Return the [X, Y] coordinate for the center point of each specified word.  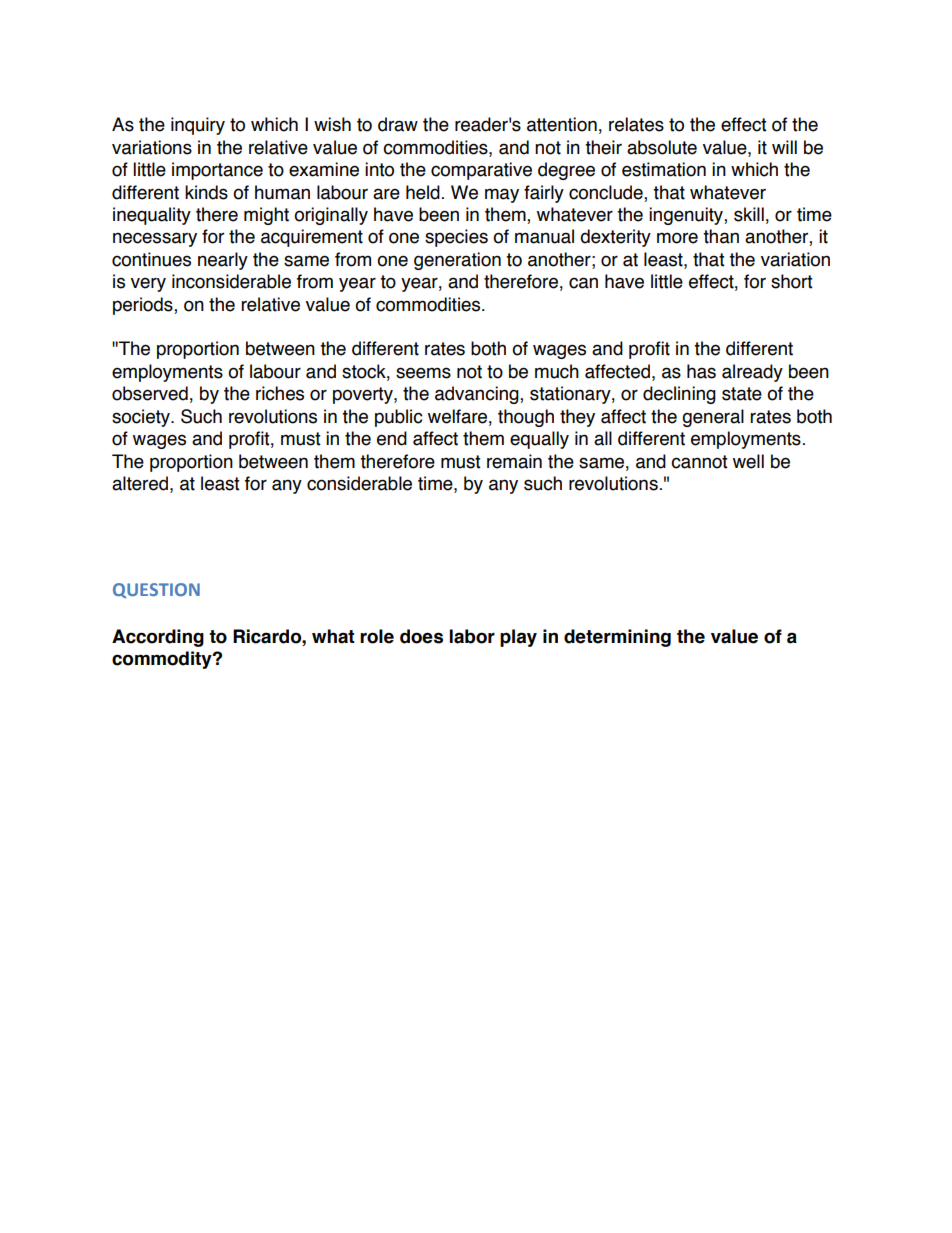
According [158, 638]
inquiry [198, 126]
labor [472, 636]
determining [617, 638]
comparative [481, 171]
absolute [662, 147]
